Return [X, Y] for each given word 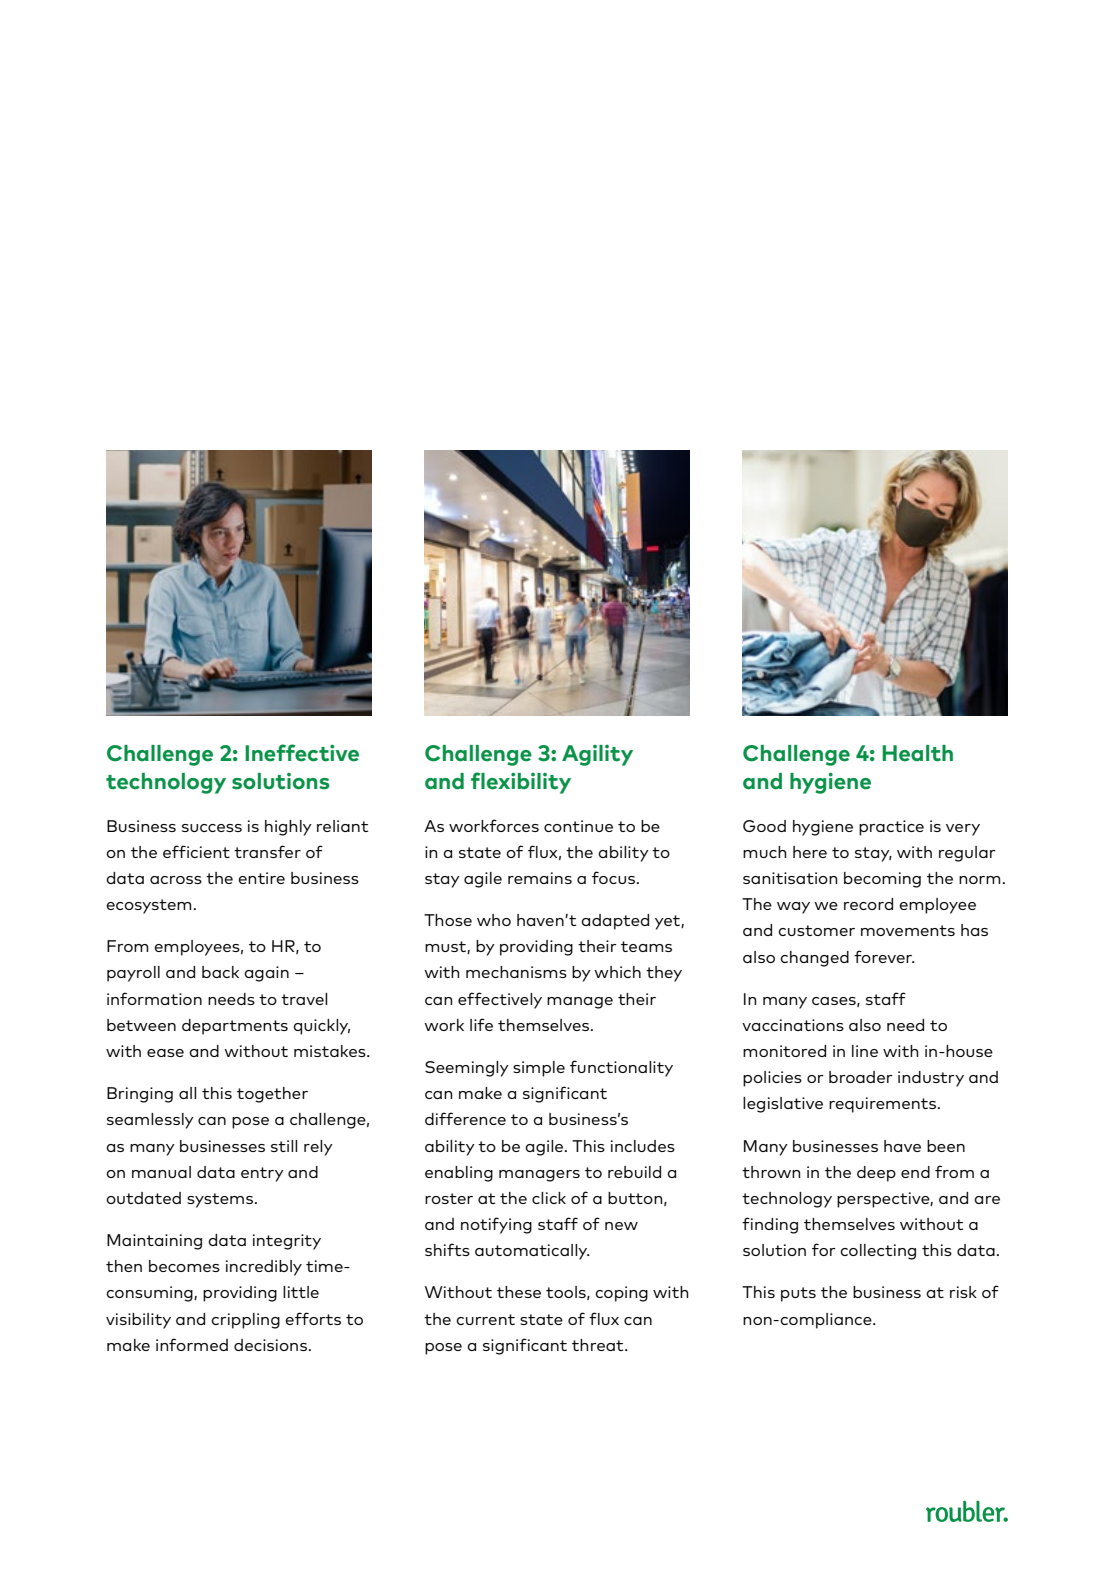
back [220, 972]
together [272, 1095]
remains [540, 878]
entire [261, 878]
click [549, 1198]
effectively [500, 1000]
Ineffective [302, 753]
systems [220, 1200]
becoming [882, 880]
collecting [878, 1252]
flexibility [521, 783]
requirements [884, 1105]
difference [465, 1118]
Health [917, 753]
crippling [245, 1321]
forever [884, 956]
